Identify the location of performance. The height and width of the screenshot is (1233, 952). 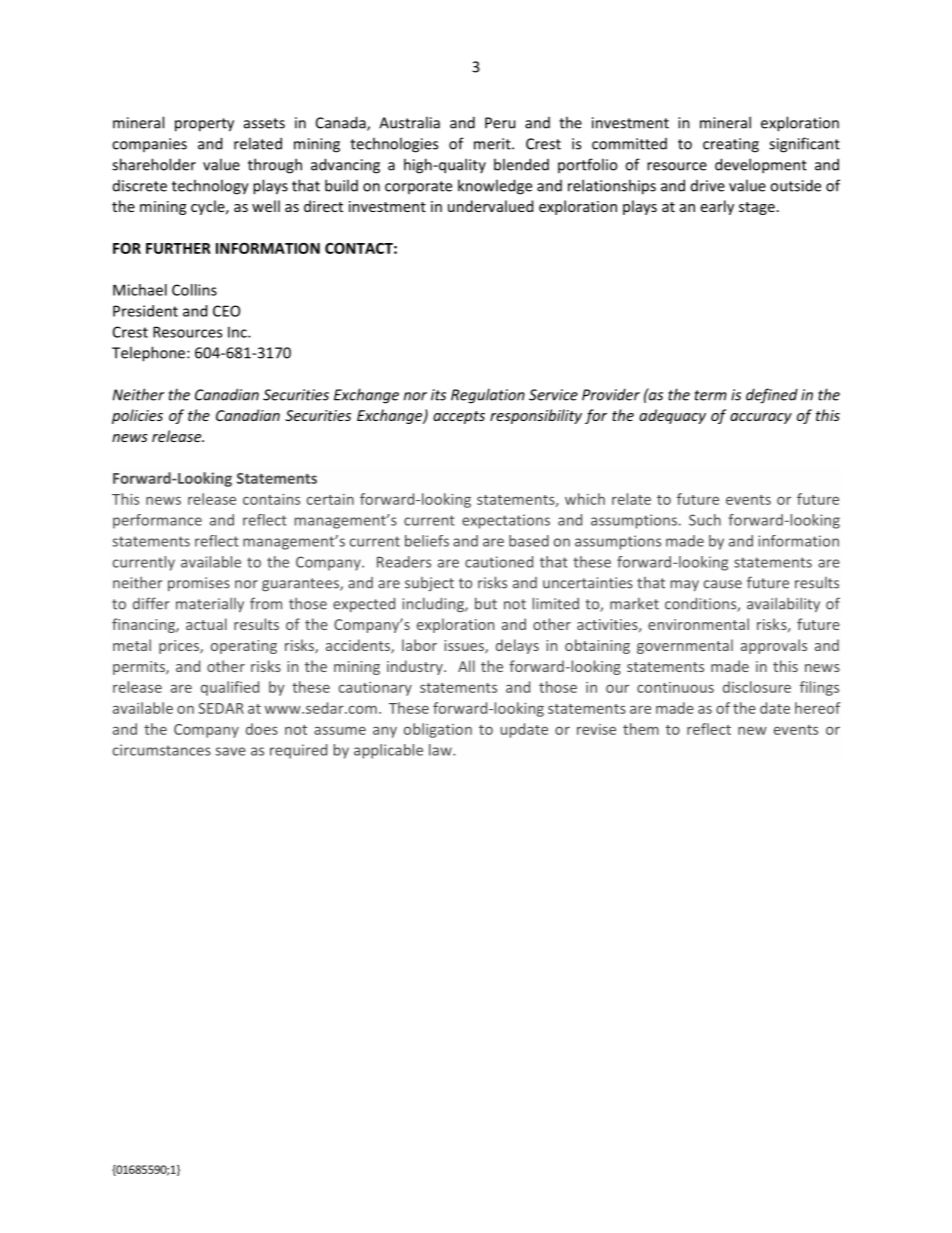
(157, 521).
